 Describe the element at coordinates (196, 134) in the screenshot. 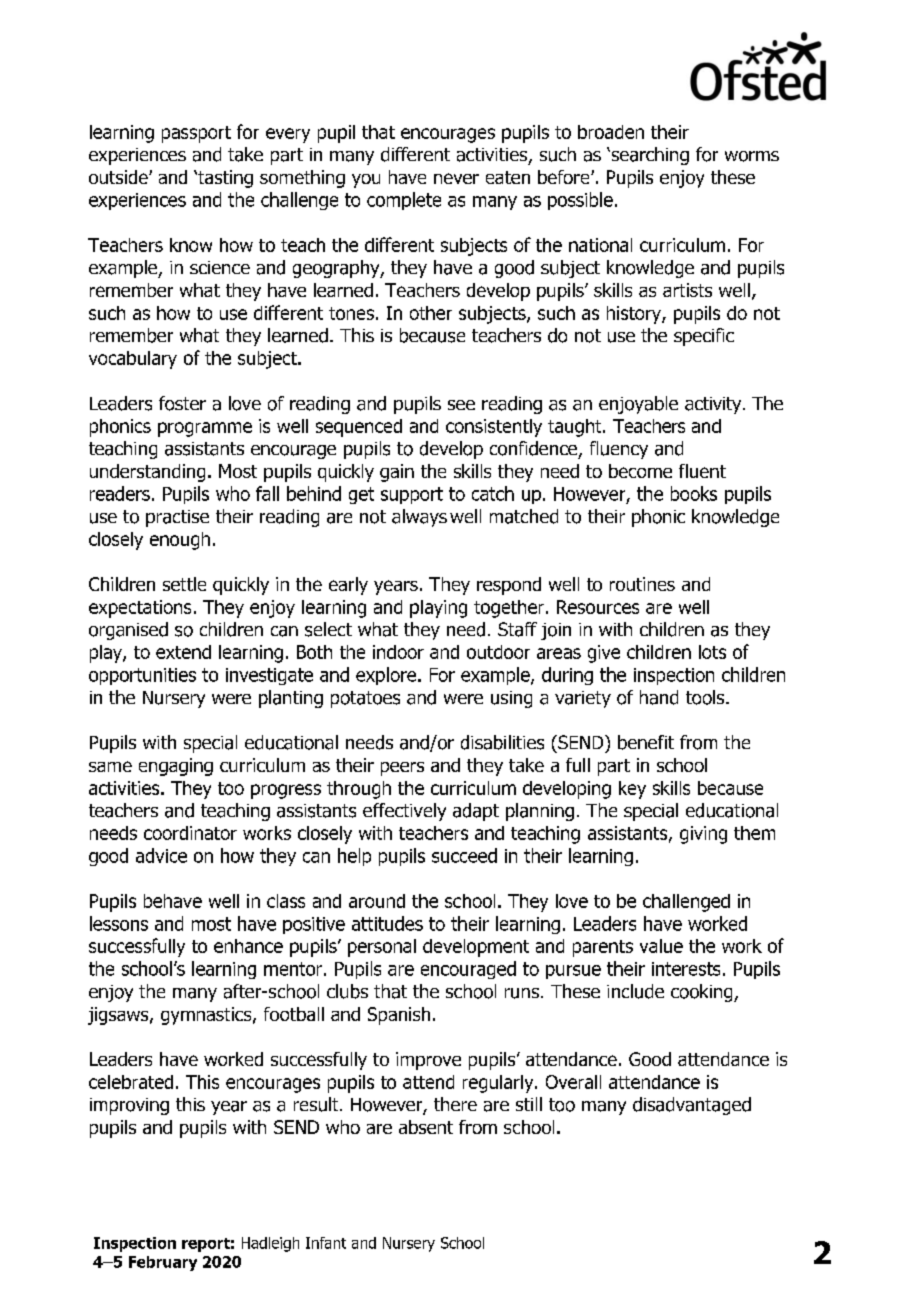

I see `passport` at that location.
